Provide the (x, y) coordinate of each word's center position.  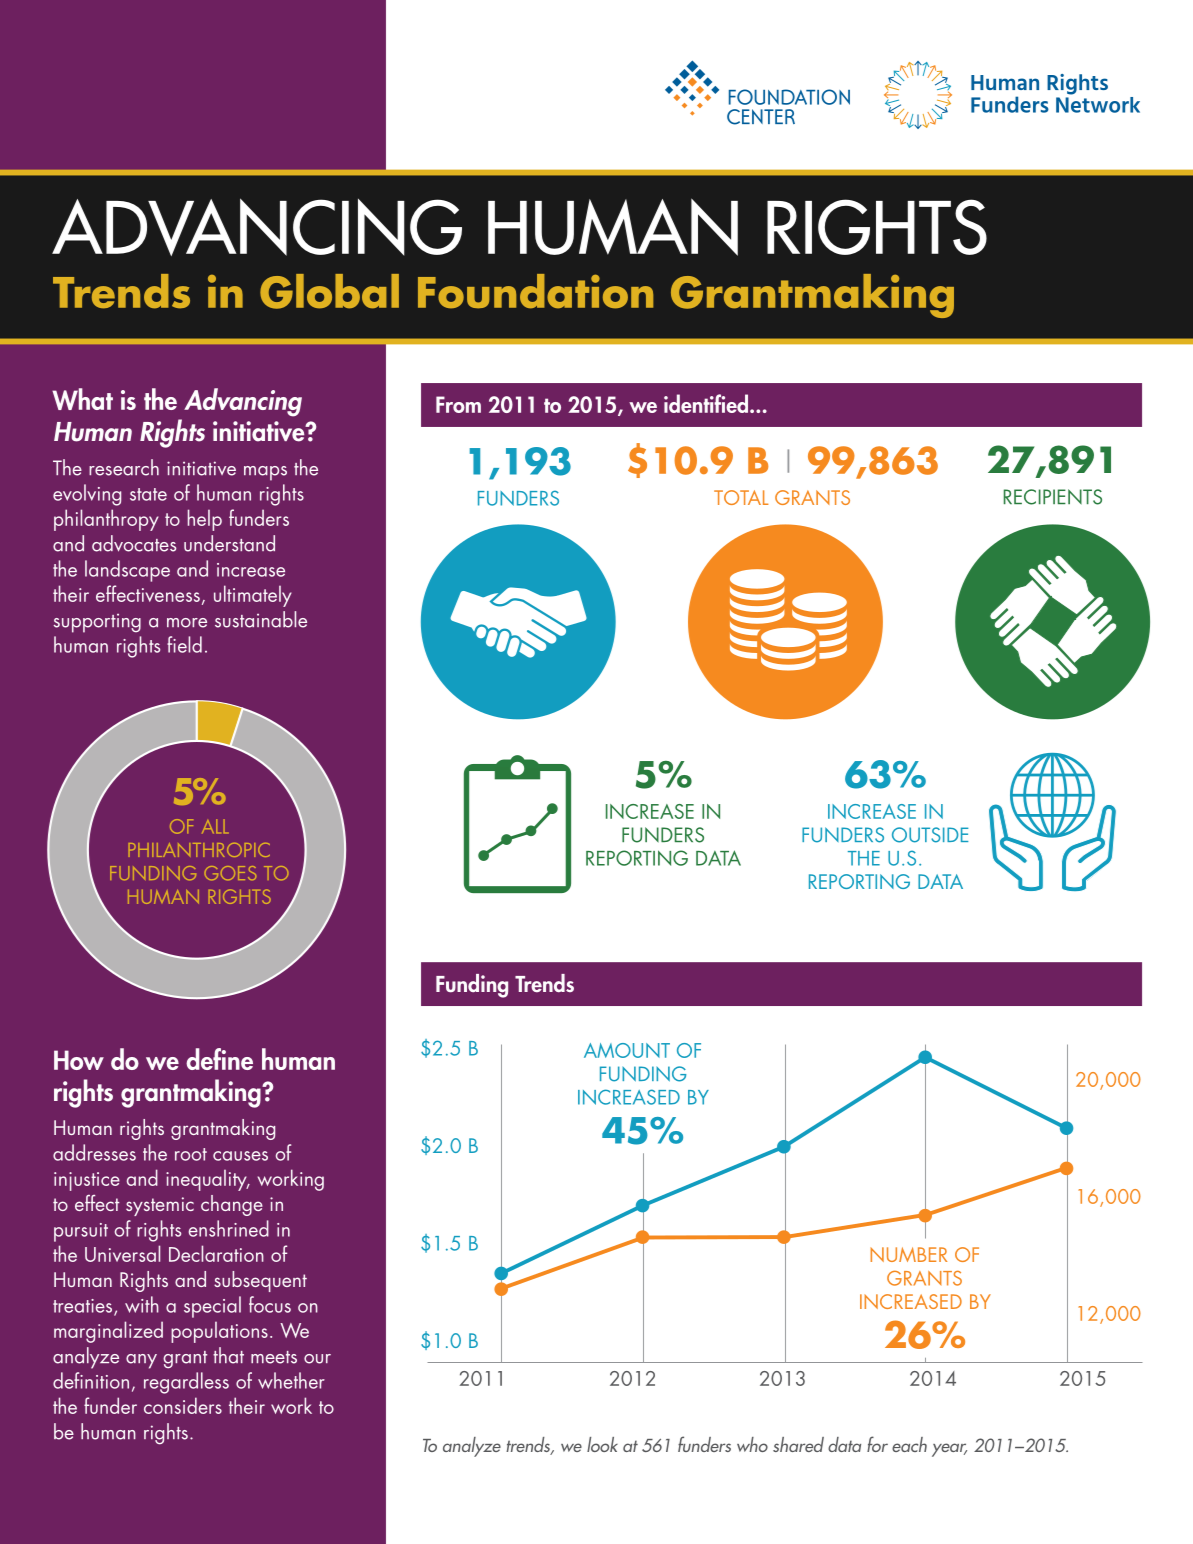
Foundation (535, 291)
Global (329, 291)
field (184, 644)
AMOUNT (627, 1050)
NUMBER (908, 1254)
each (909, 1444)
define (219, 1059)
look (602, 1444)
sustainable (261, 619)
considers (183, 1405)
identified (706, 403)
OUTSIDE (930, 835)
